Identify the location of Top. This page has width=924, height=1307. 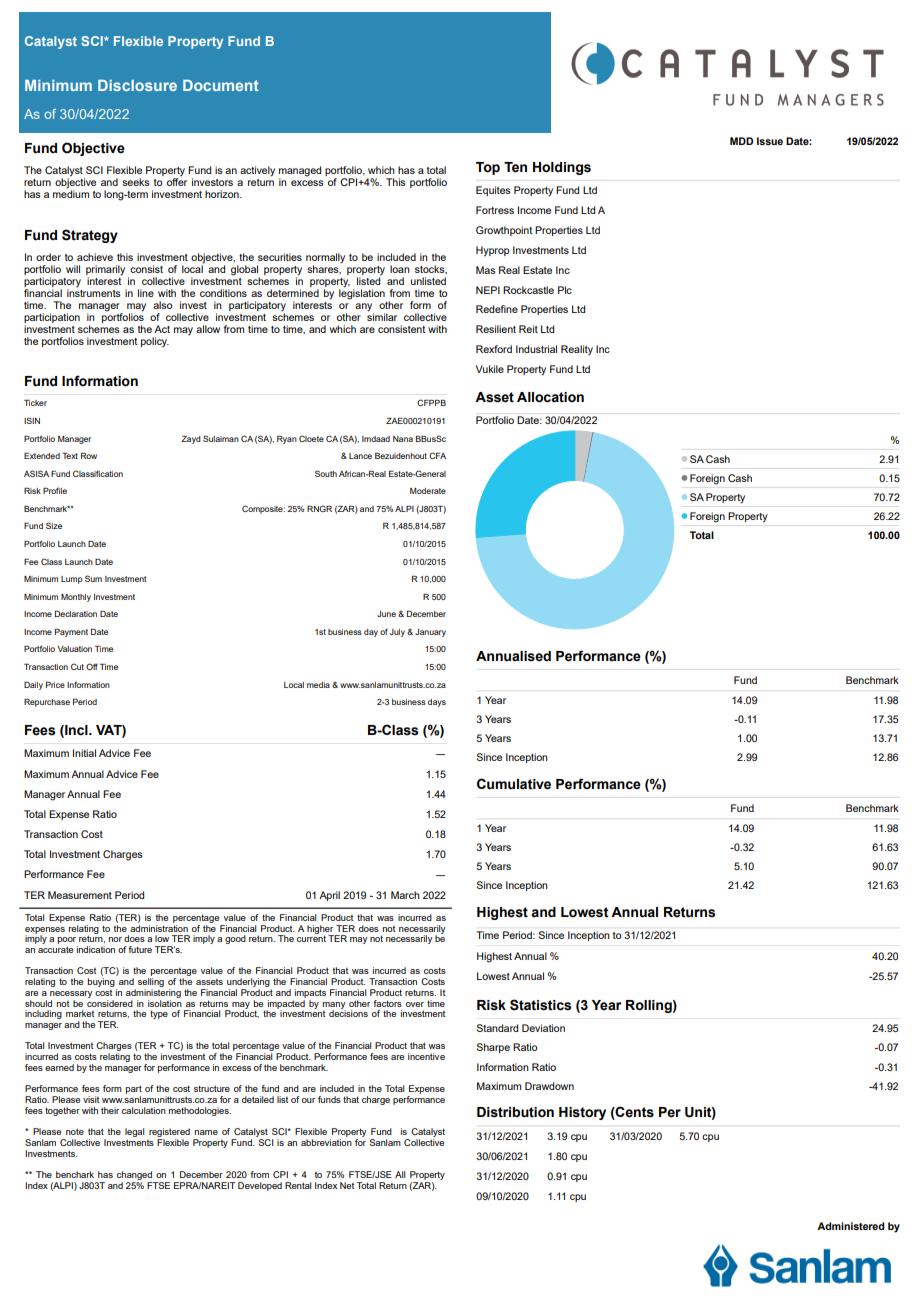
(488, 168).
